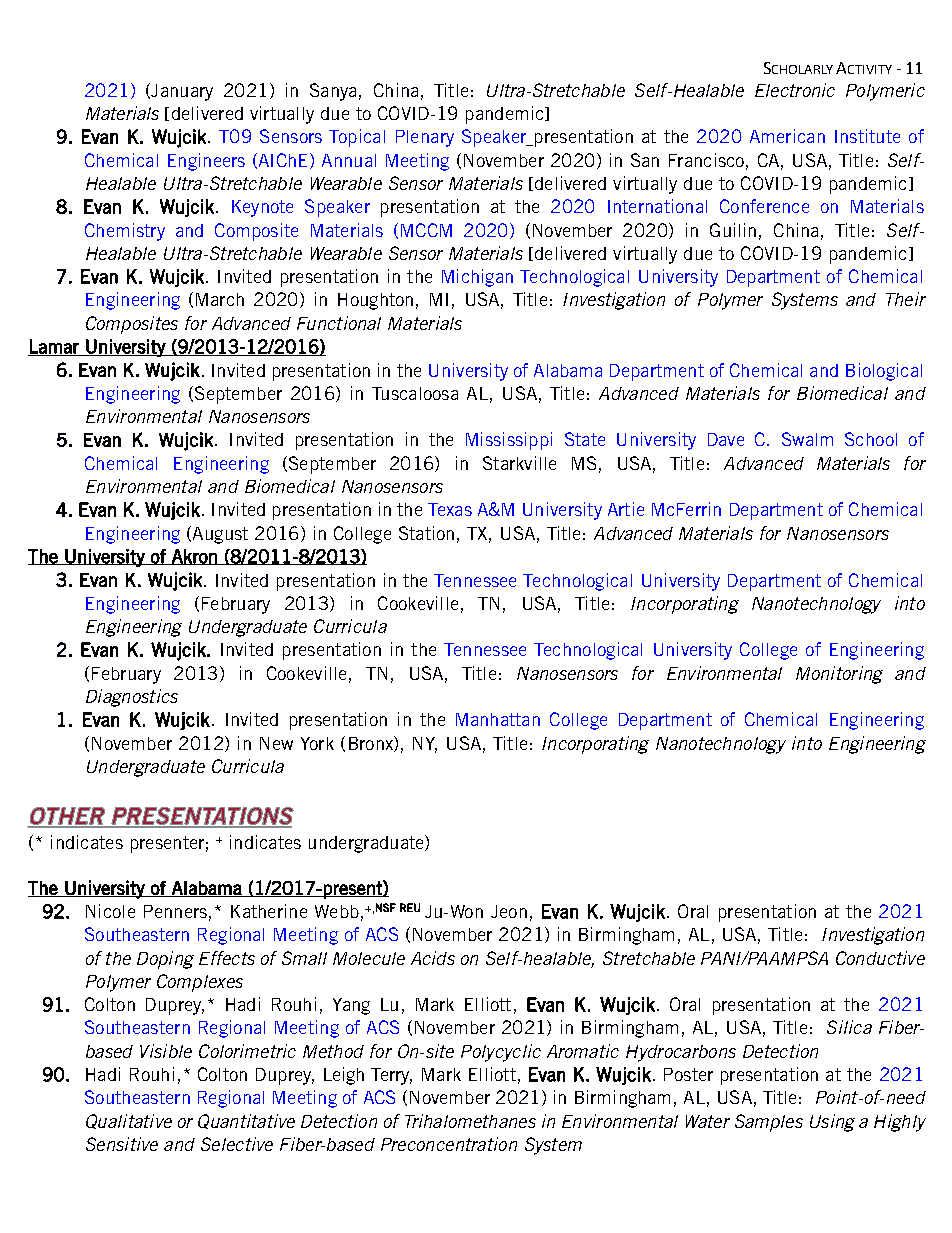 This screenshot has width=952, height=1233. Describe the element at coordinates (450, 509) in the screenshot. I see `Texas` at that location.
